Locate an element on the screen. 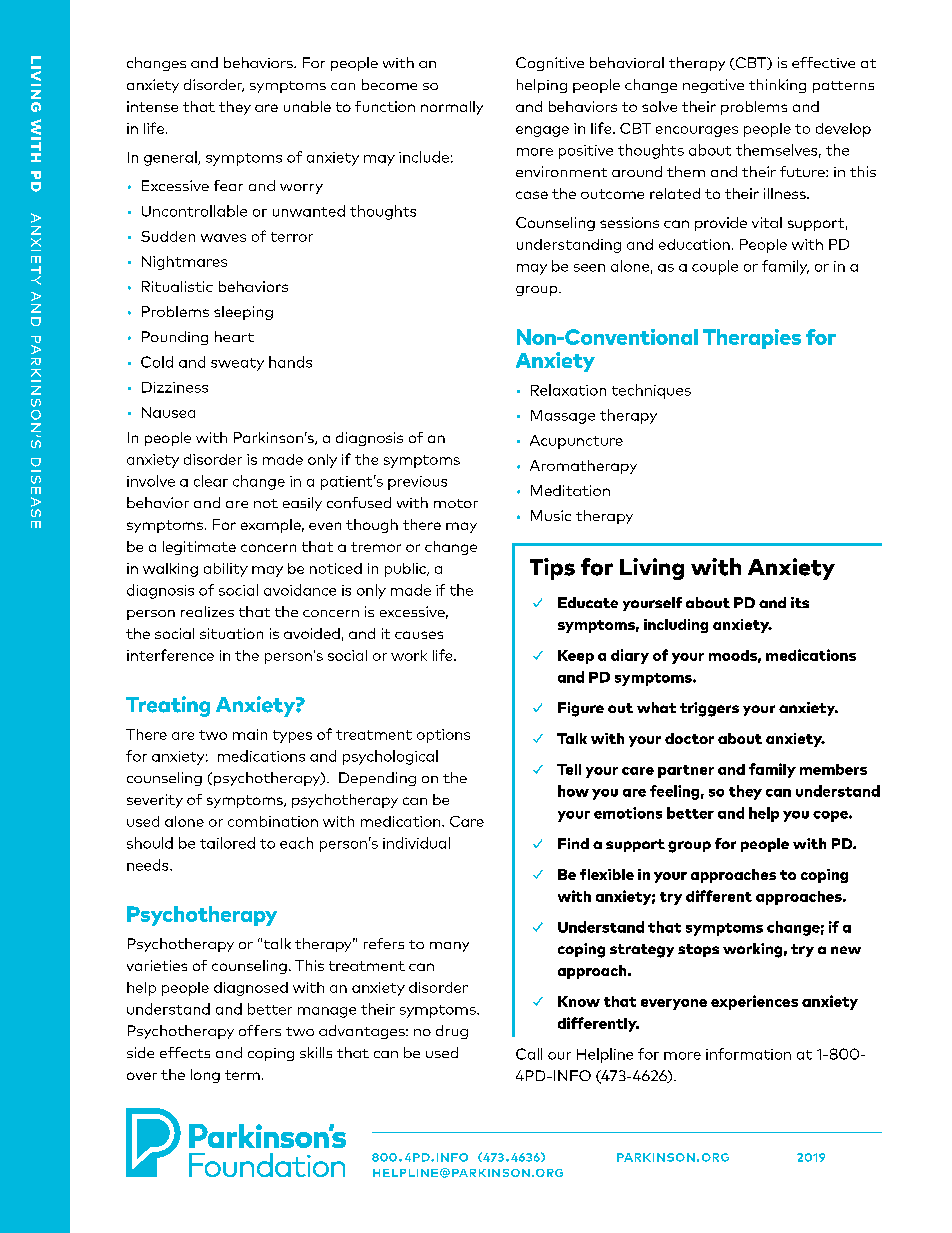 The width and height of the screenshot is (952, 1233). heart is located at coordinates (234, 336).
